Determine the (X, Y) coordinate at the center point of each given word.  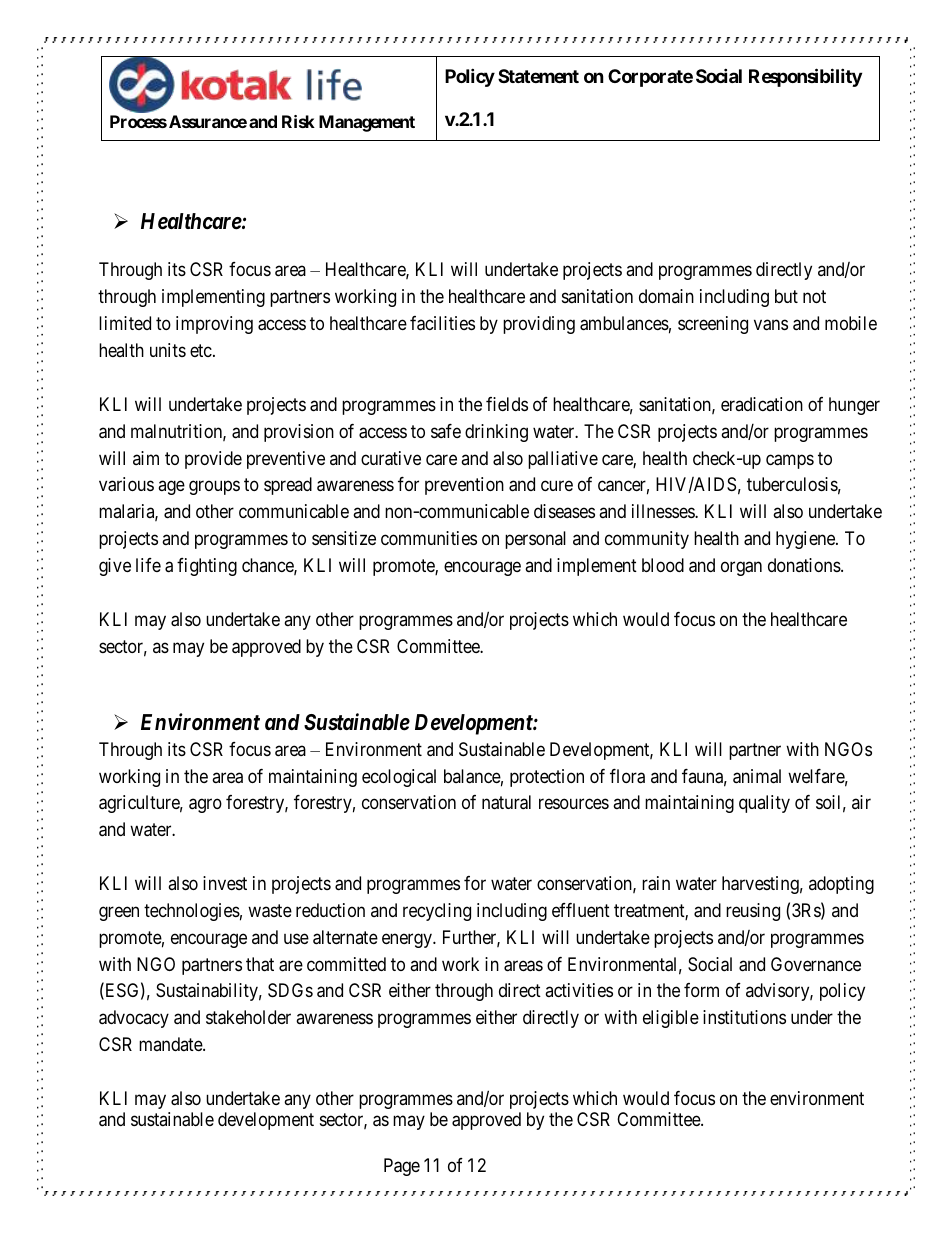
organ (741, 568)
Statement (538, 76)
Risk (298, 121)
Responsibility (805, 77)
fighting (207, 567)
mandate (171, 1044)
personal (535, 540)
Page (402, 1167)
